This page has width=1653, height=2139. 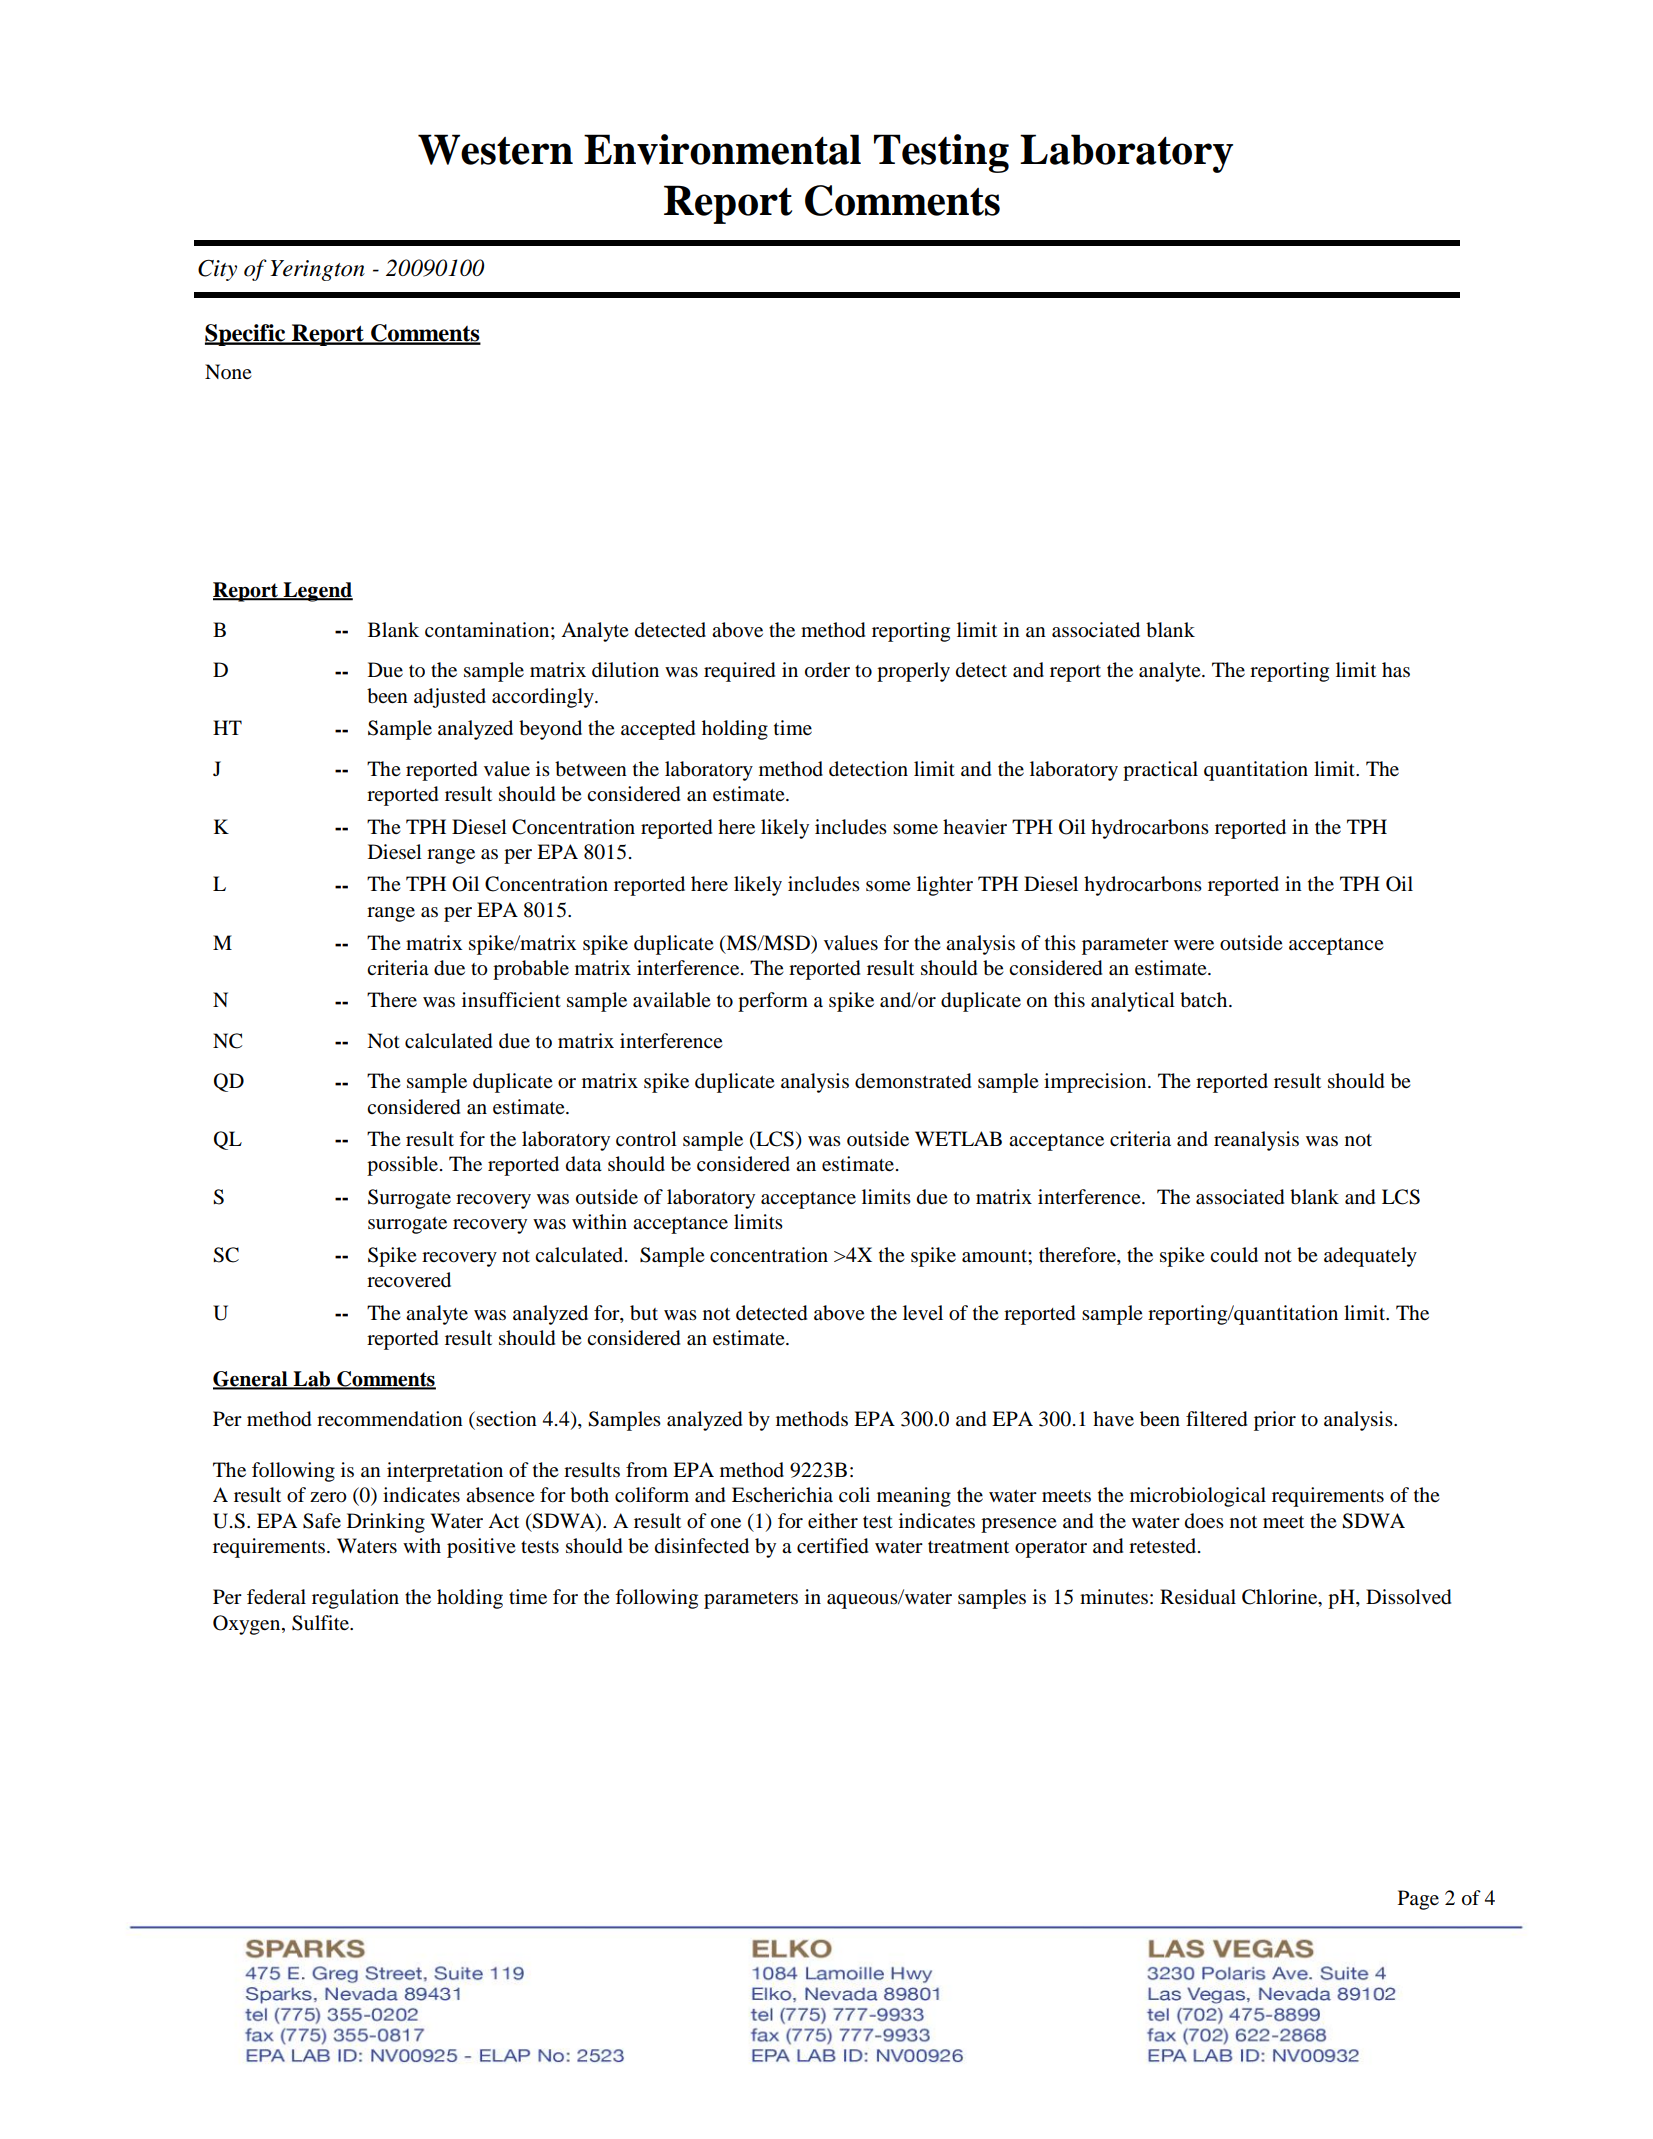 What do you see at coordinates (832, 1546) in the page?
I see `certified` at bounding box center [832, 1546].
